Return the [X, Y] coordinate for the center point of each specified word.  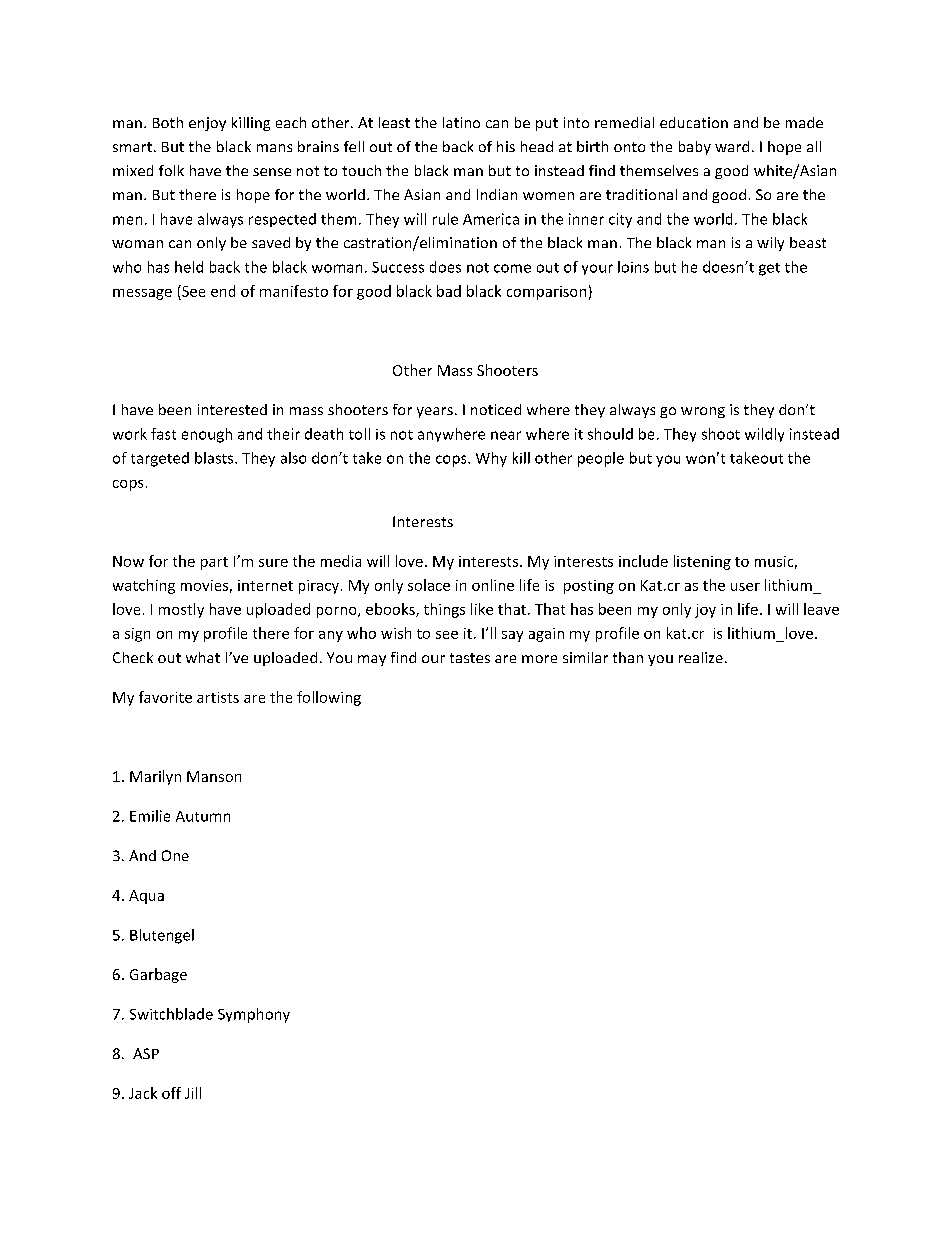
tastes [470, 658]
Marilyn [155, 777]
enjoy [207, 124]
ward [732, 146]
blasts [215, 458]
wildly [764, 435]
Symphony [254, 1015]
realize [701, 657]
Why [491, 459]
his [506, 146]
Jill [193, 1093]
